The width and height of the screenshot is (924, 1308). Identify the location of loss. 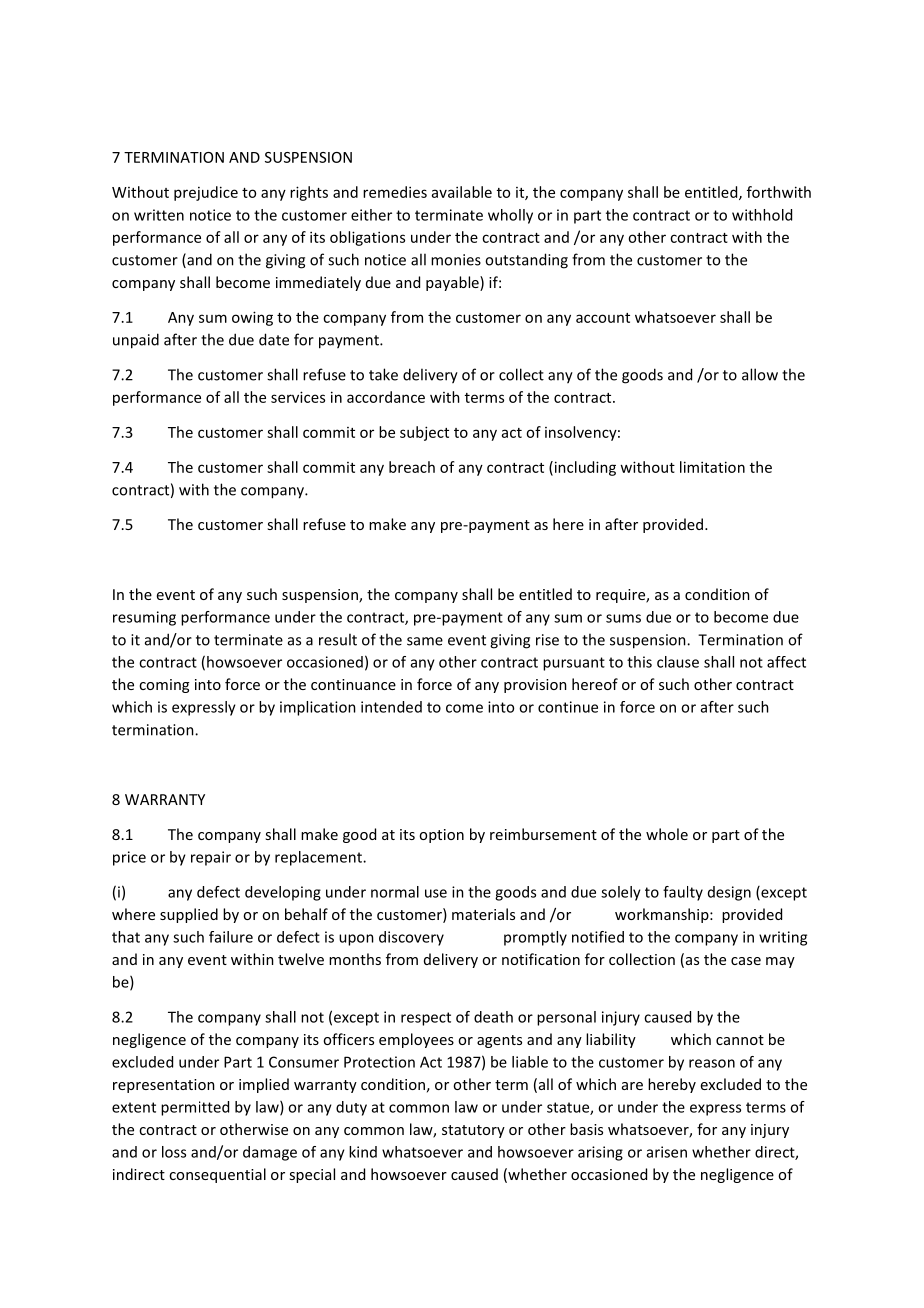
(174, 1152).
